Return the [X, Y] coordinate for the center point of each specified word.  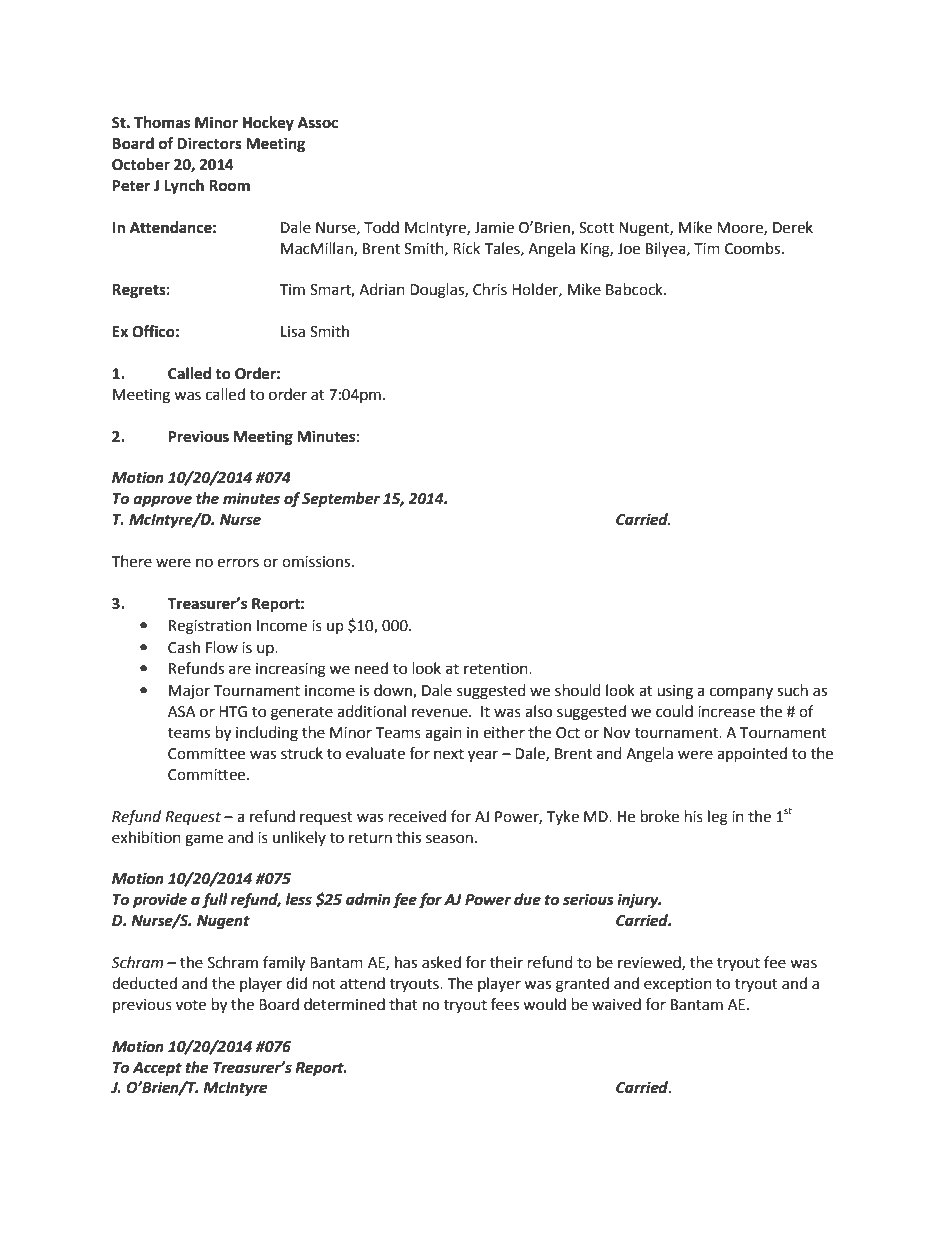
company [741, 693]
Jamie [494, 228]
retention [497, 669]
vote [191, 1005]
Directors [209, 143]
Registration [210, 627]
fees [505, 1004]
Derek [793, 227]
